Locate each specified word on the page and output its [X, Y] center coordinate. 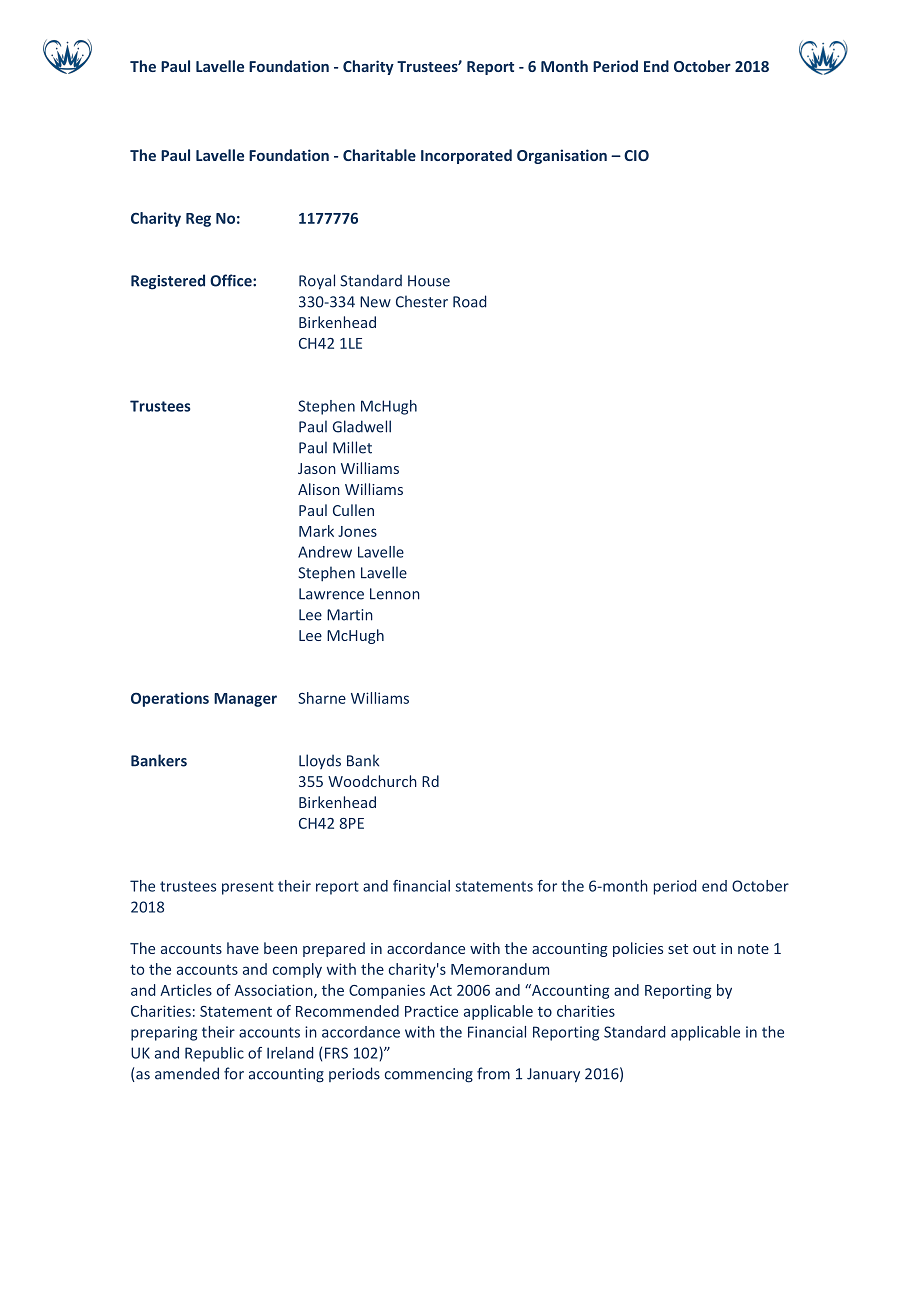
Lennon [395, 594]
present [248, 888]
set [678, 949]
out [704, 949]
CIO [636, 155]
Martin [350, 615]
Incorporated [466, 156]
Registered [168, 282]
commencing [429, 1075]
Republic [214, 1054]
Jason [317, 468]
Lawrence [331, 594]
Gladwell [362, 426]
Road [469, 301]
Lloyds [320, 761]
